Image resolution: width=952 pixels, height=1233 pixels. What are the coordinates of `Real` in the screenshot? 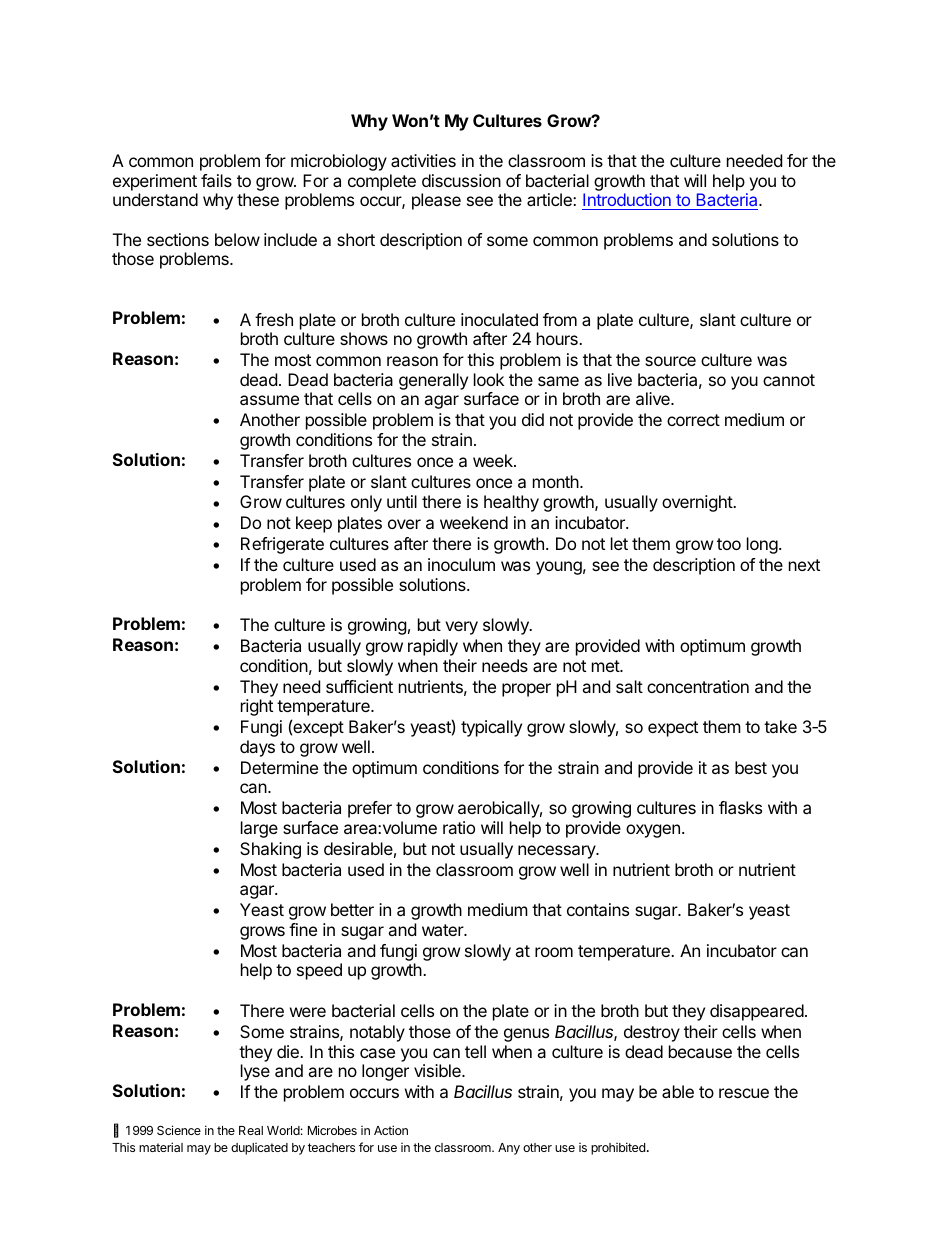 It's located at (251, 1130).
